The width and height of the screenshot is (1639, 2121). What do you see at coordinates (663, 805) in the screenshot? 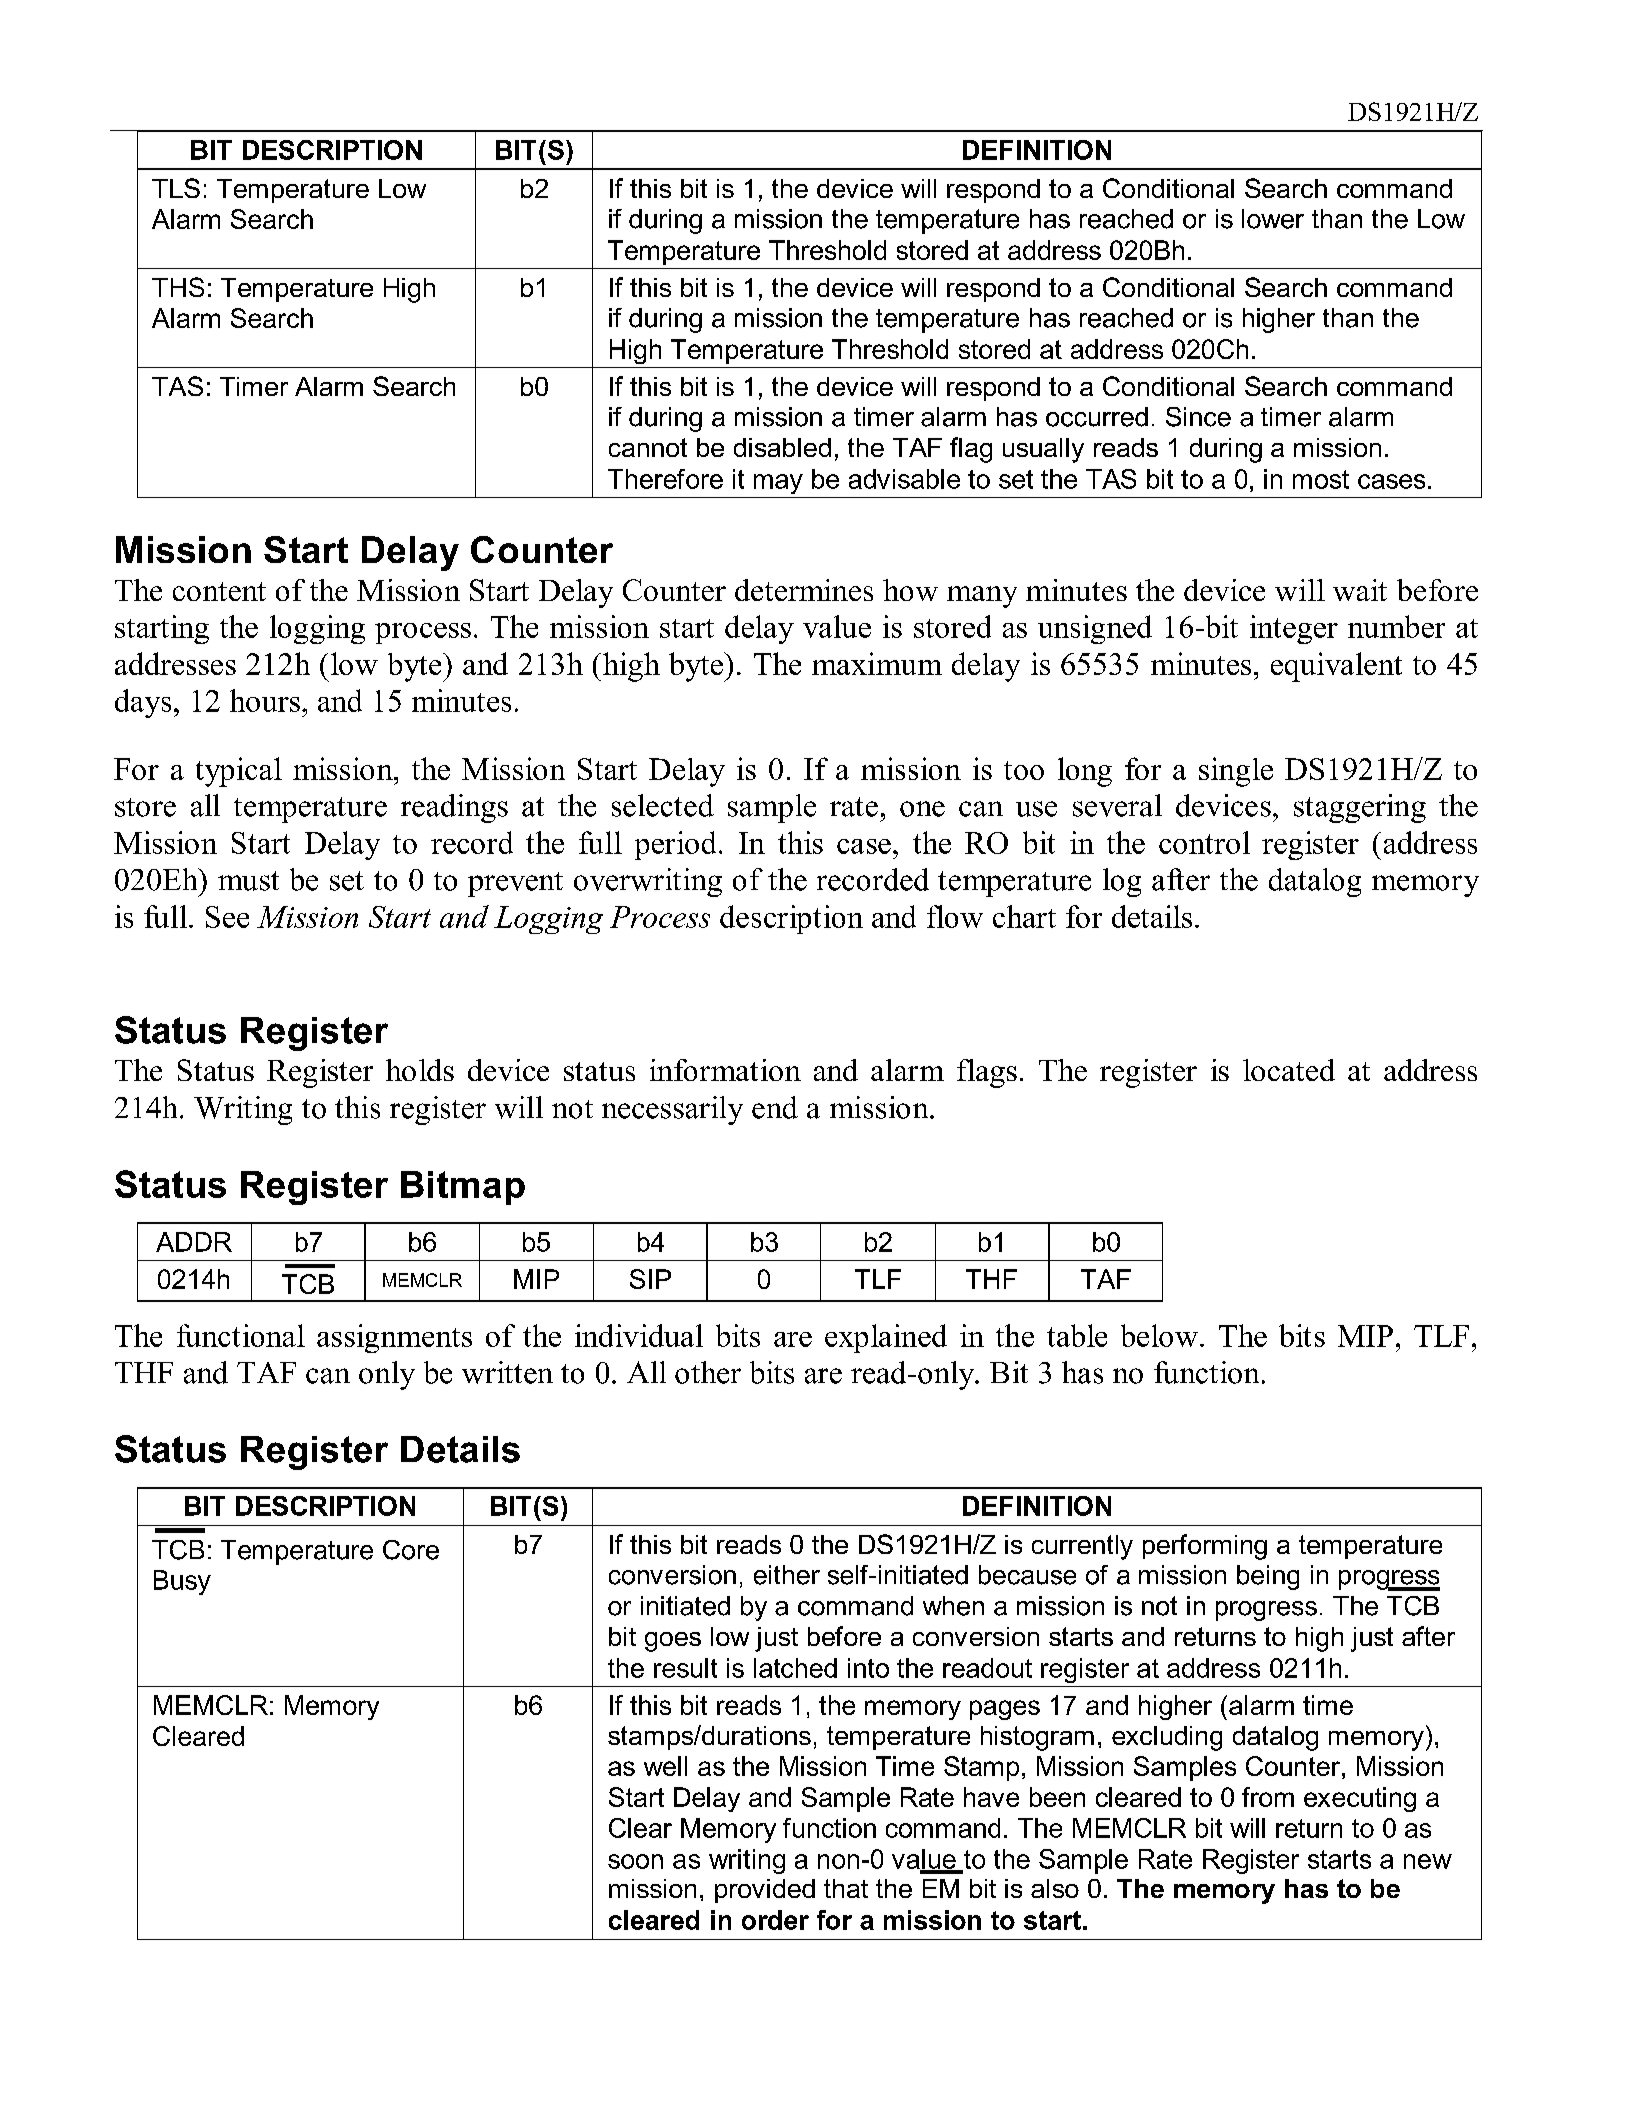
I see `selected` at bounding box center [663, 805].
